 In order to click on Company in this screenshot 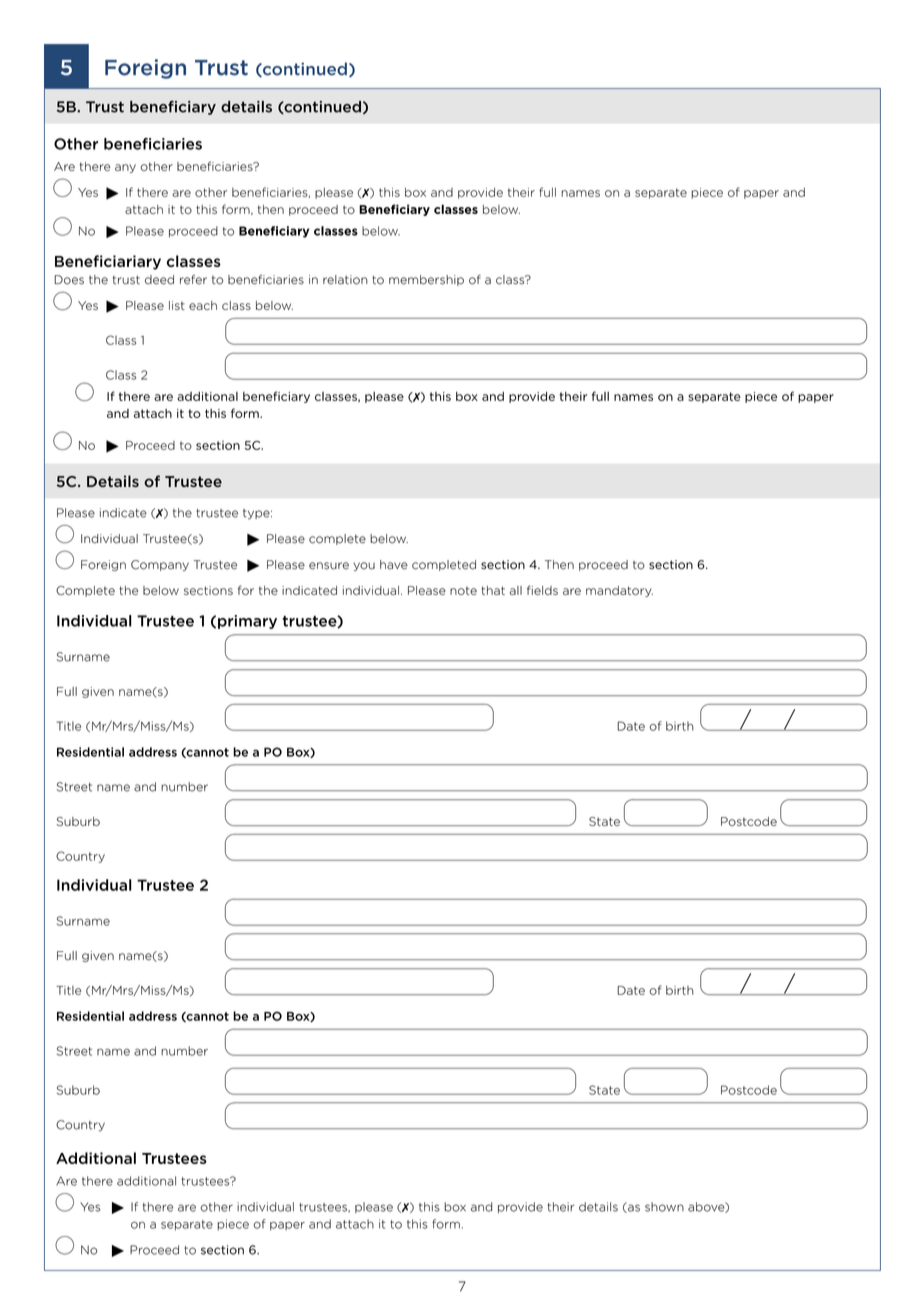, I will do `click(160, 565)`.
